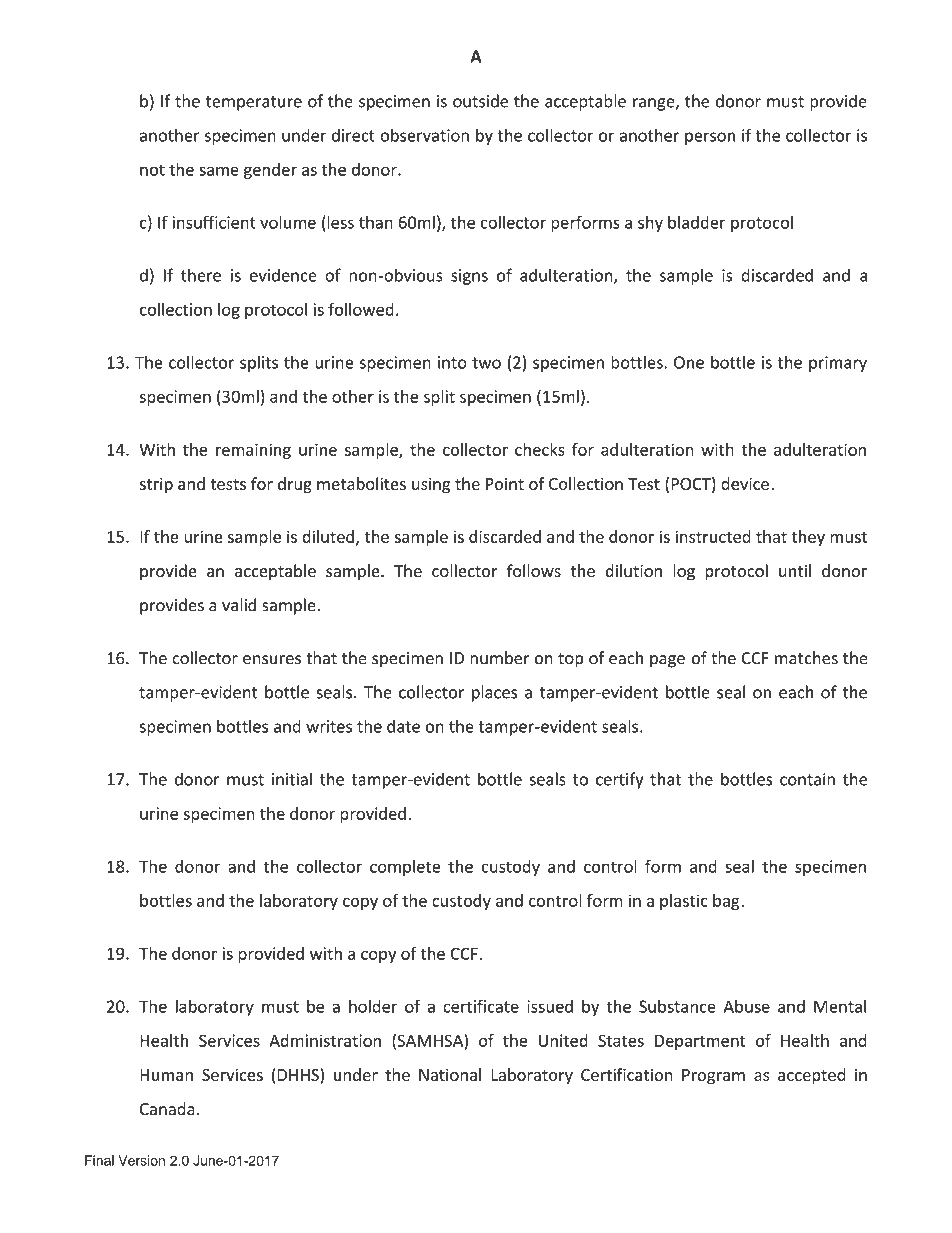 This image has width=952, height=1233. Describe the element at coordinates (745, 483) in the image. I see `device` at that location.
